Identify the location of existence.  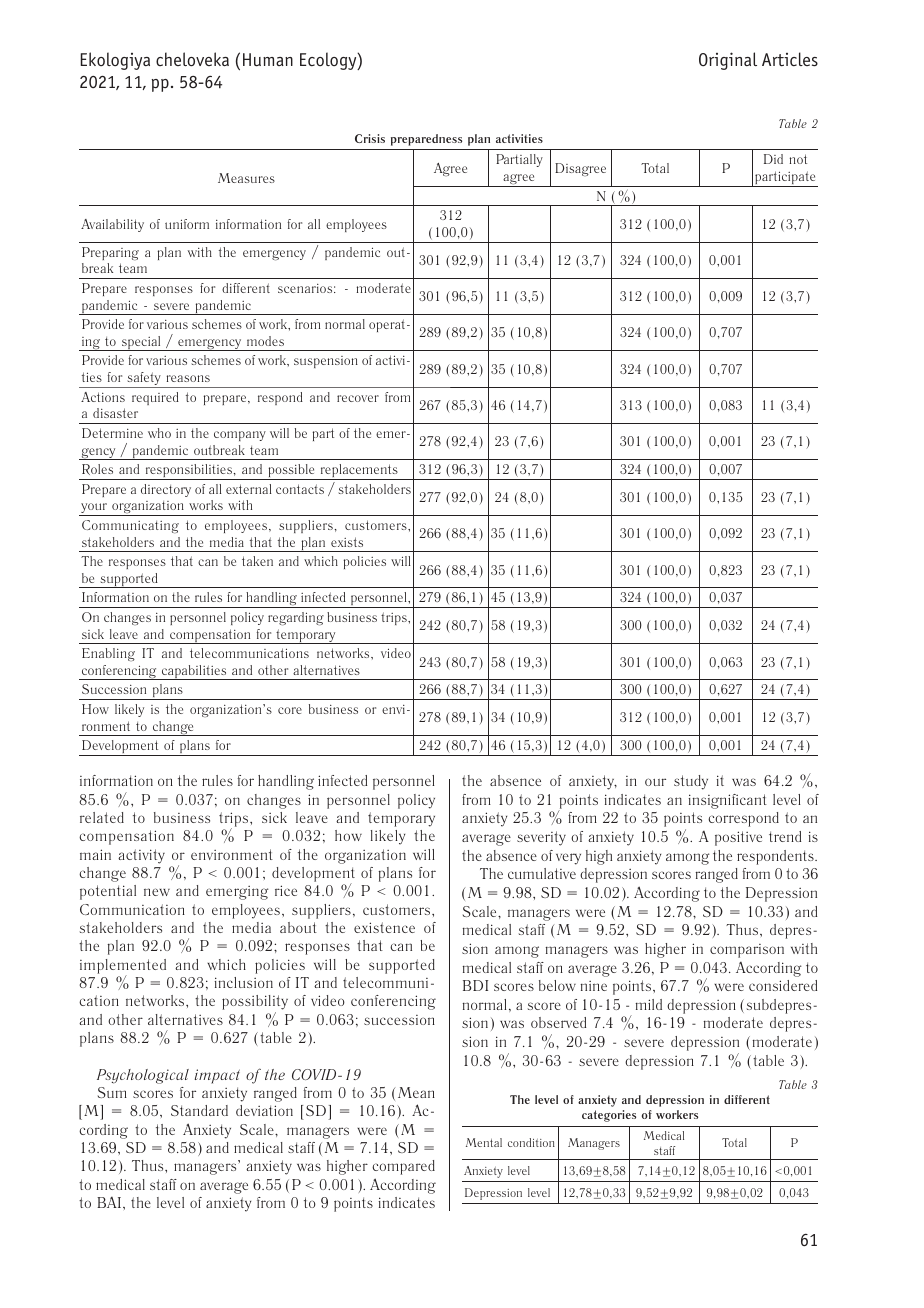
(384, 927).
